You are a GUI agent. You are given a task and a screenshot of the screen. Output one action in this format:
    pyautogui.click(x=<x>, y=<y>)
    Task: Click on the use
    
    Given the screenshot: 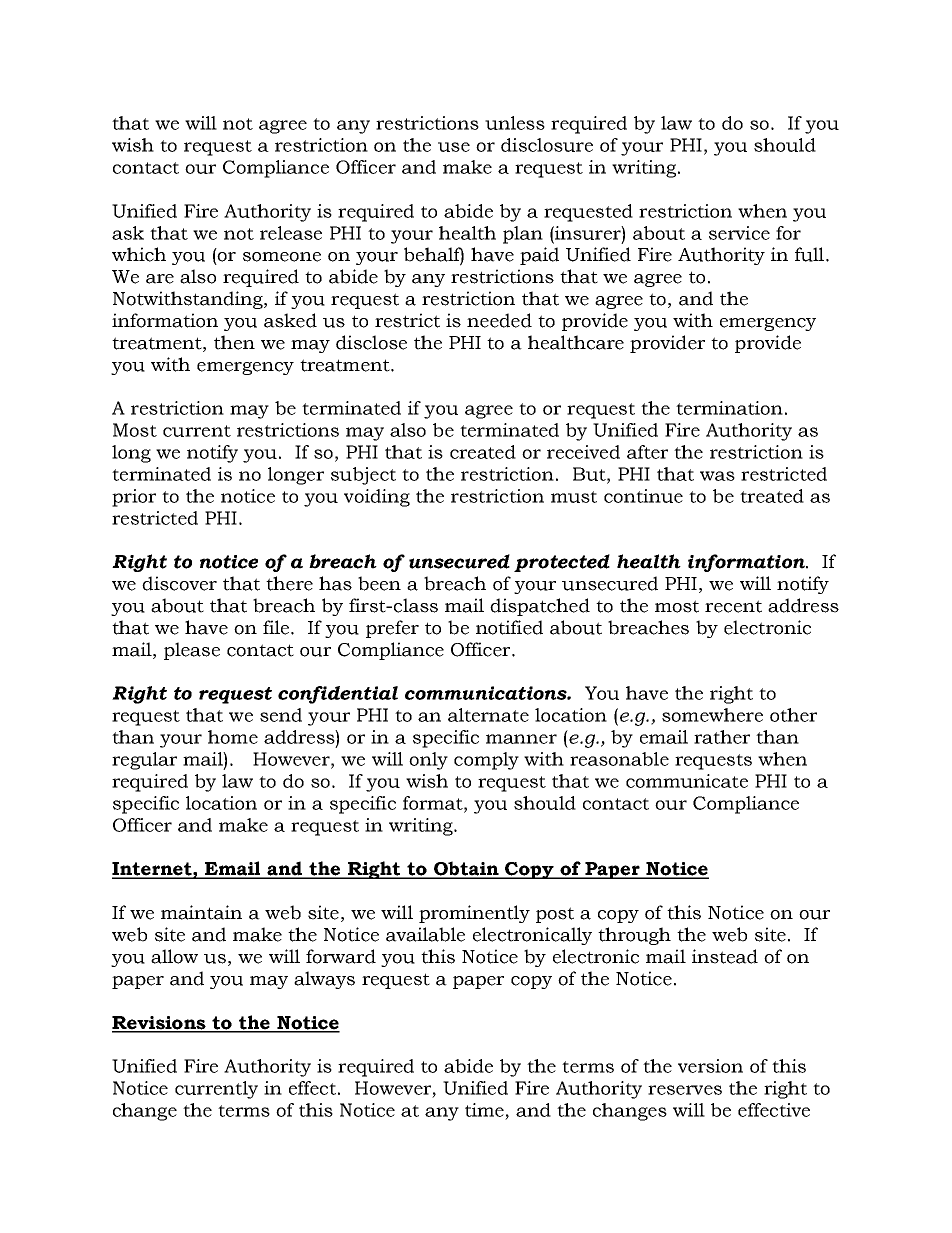 What is the action you would take?
    pyautogui.click(x=454, y=147)
